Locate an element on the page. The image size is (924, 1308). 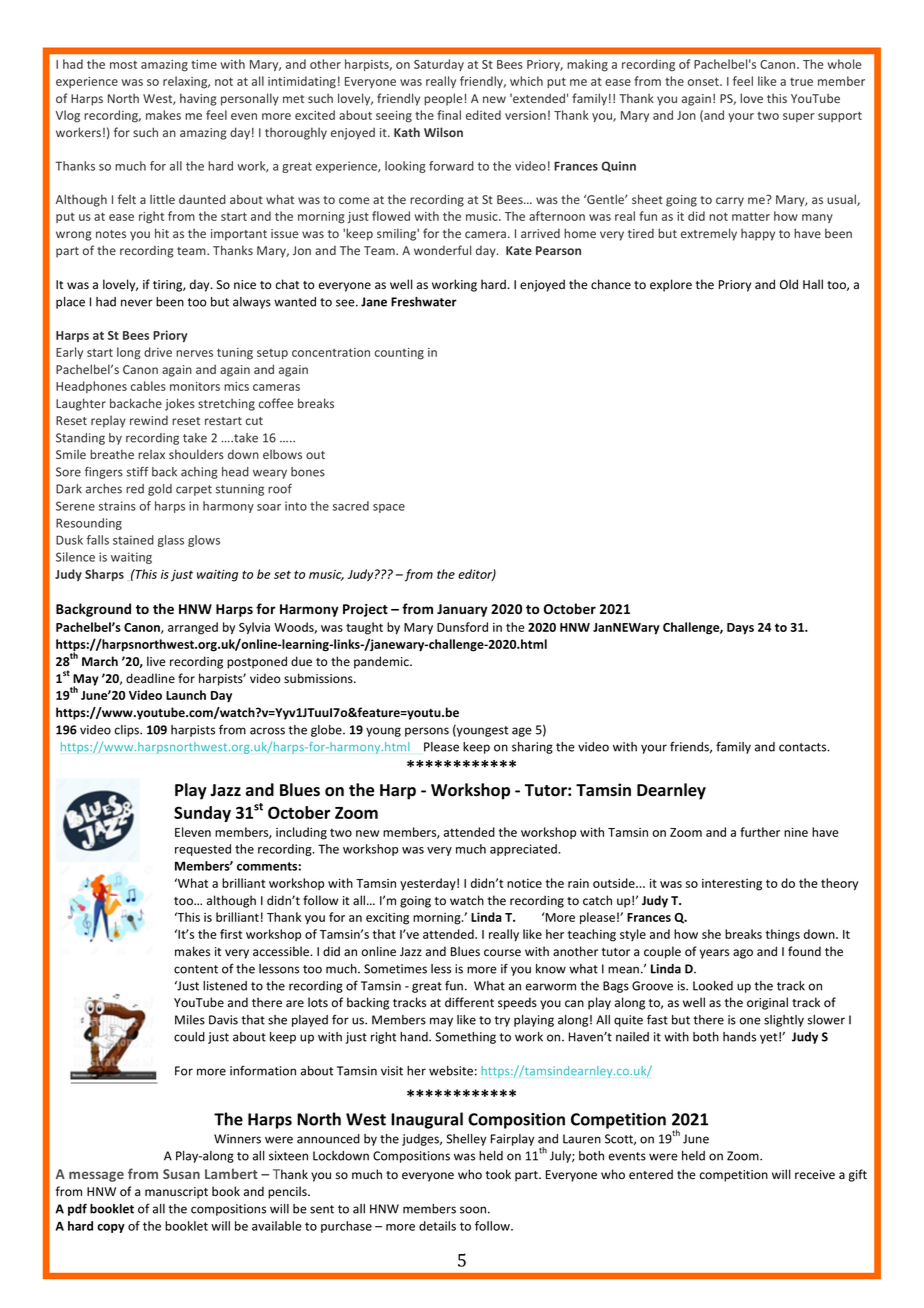
Days is located at coordinates (740, 629).
